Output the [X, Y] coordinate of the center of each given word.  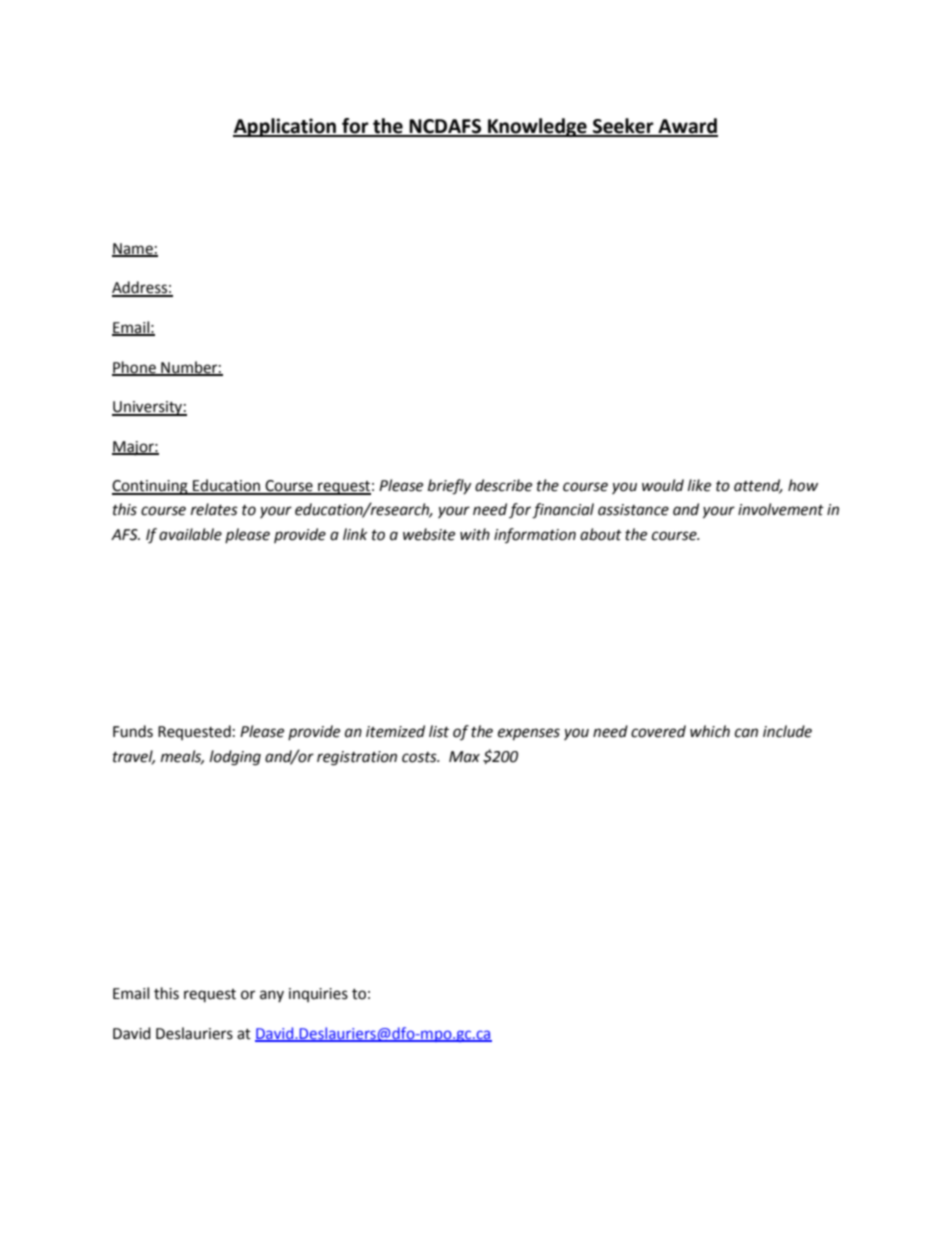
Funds [133, 731]
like [699, 485]
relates [214, 509]
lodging [235, 758]
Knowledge [537, 127]
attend [758, 486]
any [272, 996]
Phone [135, 368]
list [439, 731]
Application [285, 127]
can [746, 733]
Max [464, 757]
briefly [449, 487]
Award [687, 127]
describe [503, 485]
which [710, 731]
